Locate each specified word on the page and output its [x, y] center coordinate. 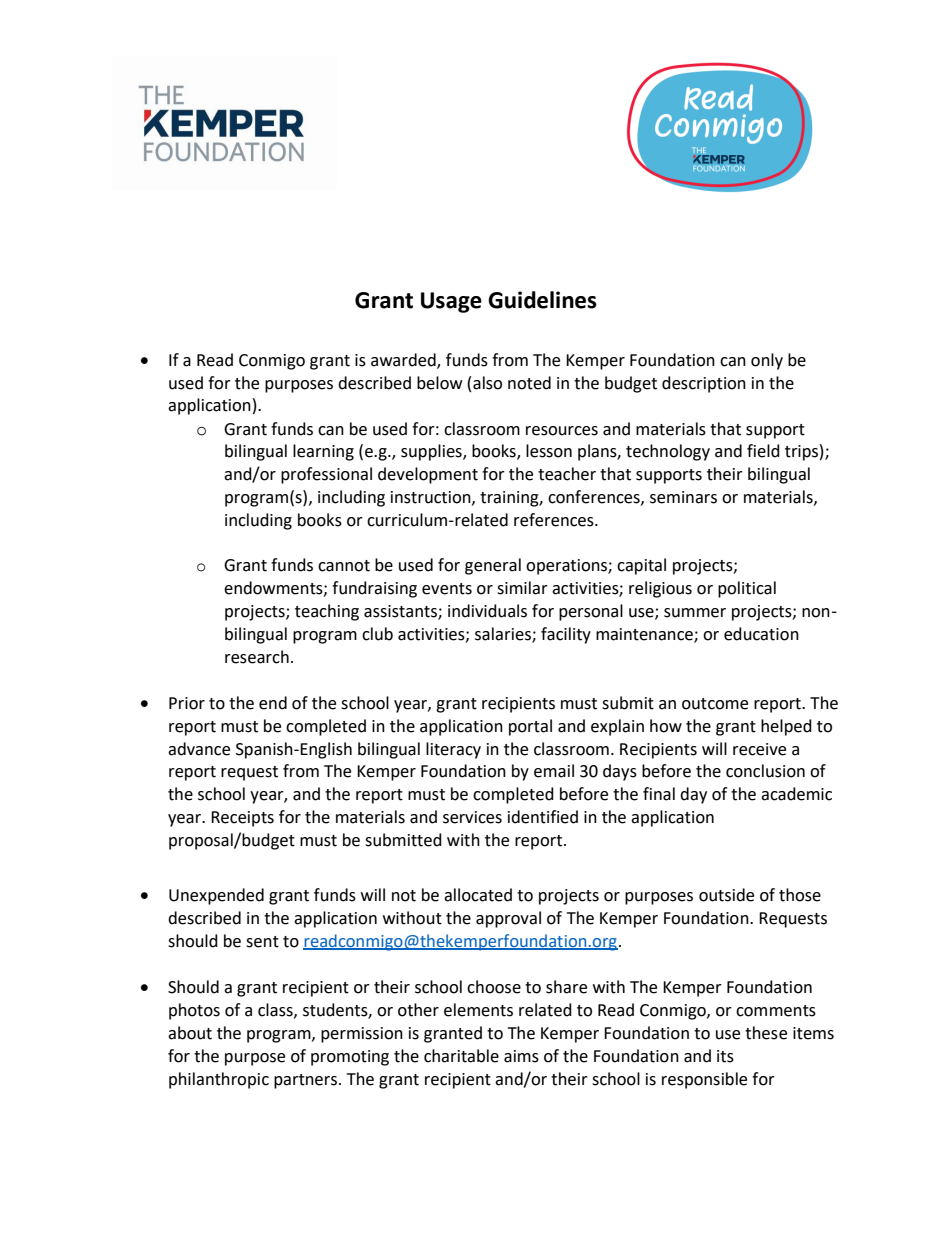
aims [521, 1056]
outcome [715, 704]
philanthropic [219, 1080]
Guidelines [542, 300]
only [767, 361]
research [257, 657]
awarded [404, 361]
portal [530, 727]
